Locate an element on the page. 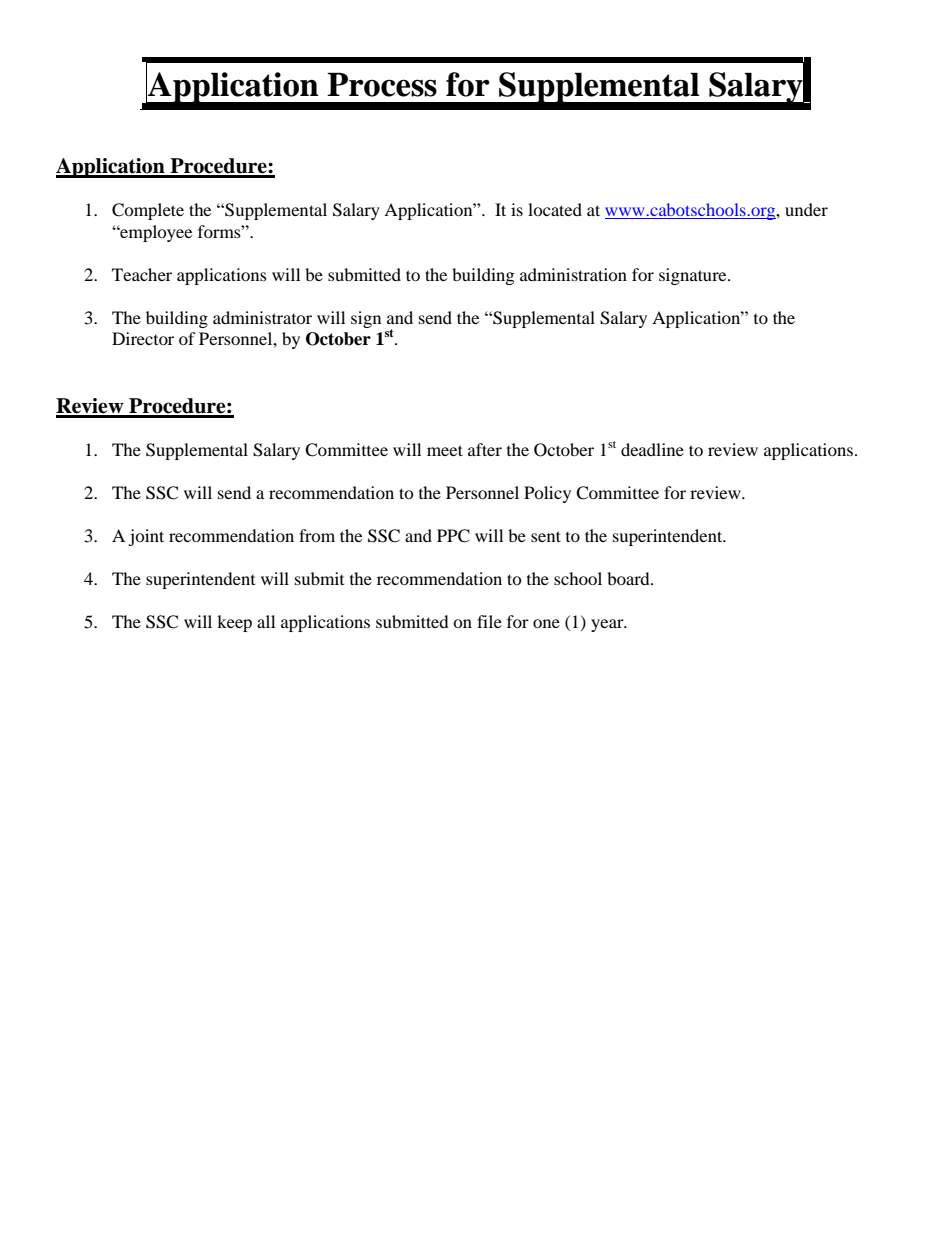  Process is located at coordinates (382, 84).
